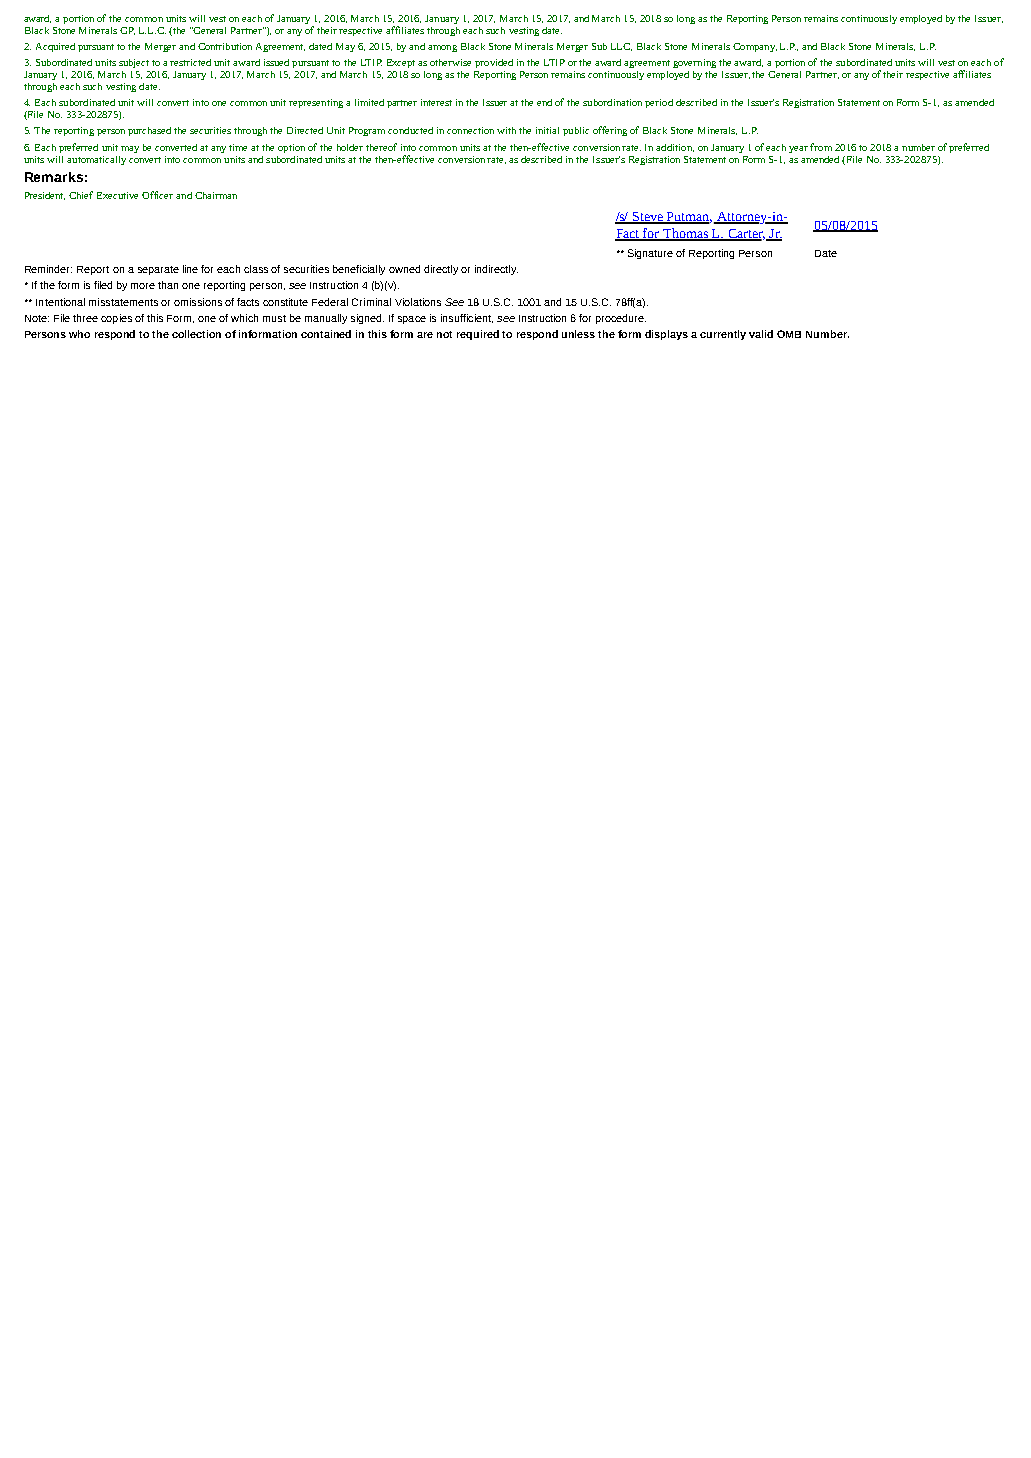 The image size is (1031, 1458). Describe the element at coordinates (755, 47) in the screenshot. I see `Company` at that location.
